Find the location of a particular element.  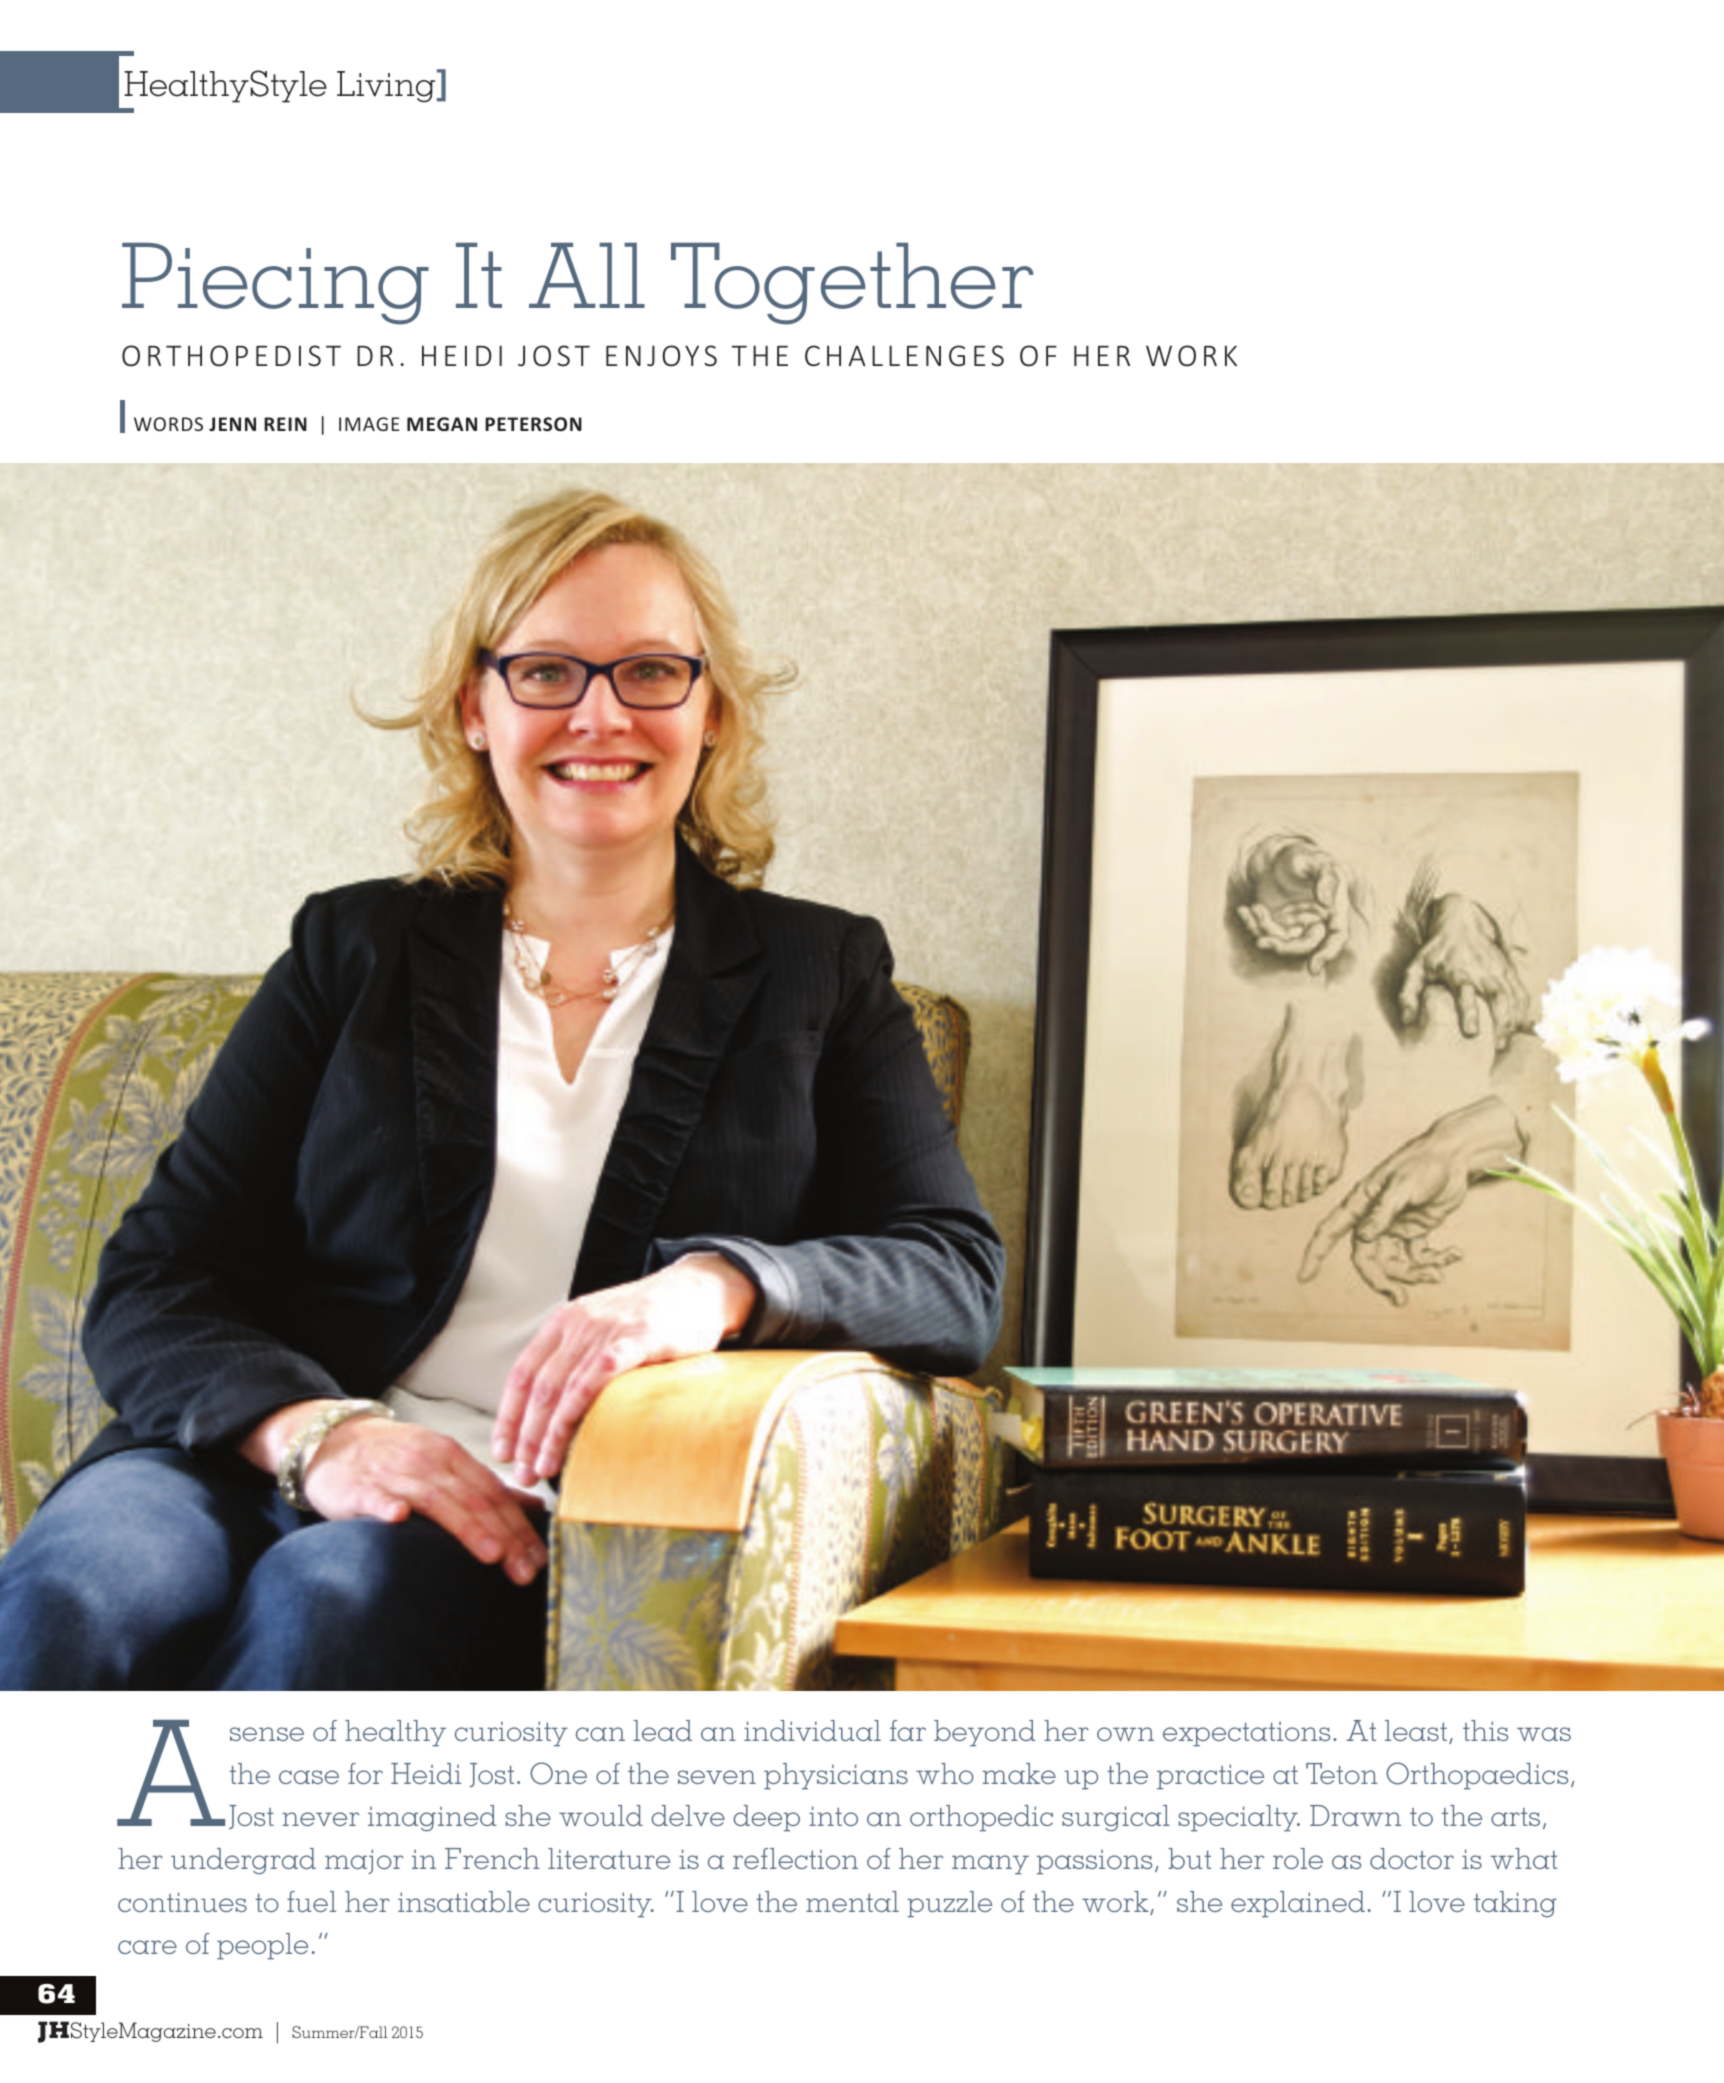

doctor is located at coordinates (1412, 1858).
